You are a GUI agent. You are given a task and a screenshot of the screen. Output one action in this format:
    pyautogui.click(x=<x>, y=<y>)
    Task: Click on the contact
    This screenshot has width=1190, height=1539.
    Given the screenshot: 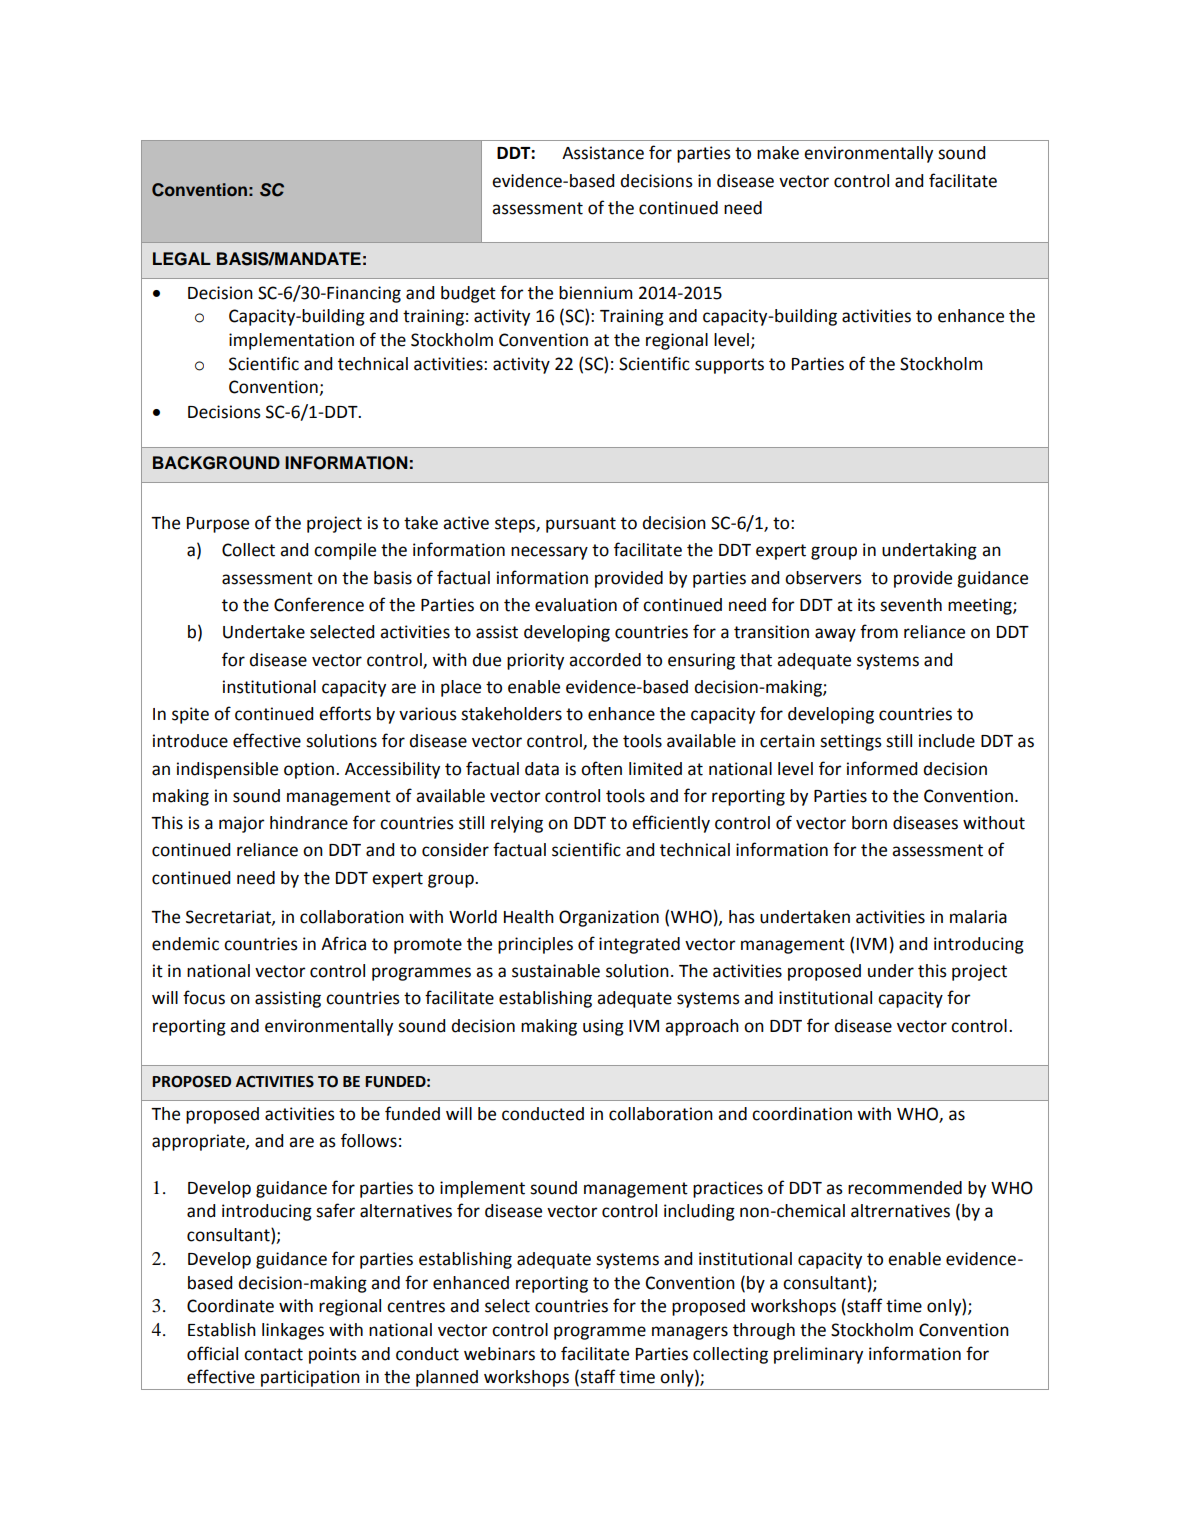 What is the action you would take?
    pyautogui.click(x=273, y=1354)
